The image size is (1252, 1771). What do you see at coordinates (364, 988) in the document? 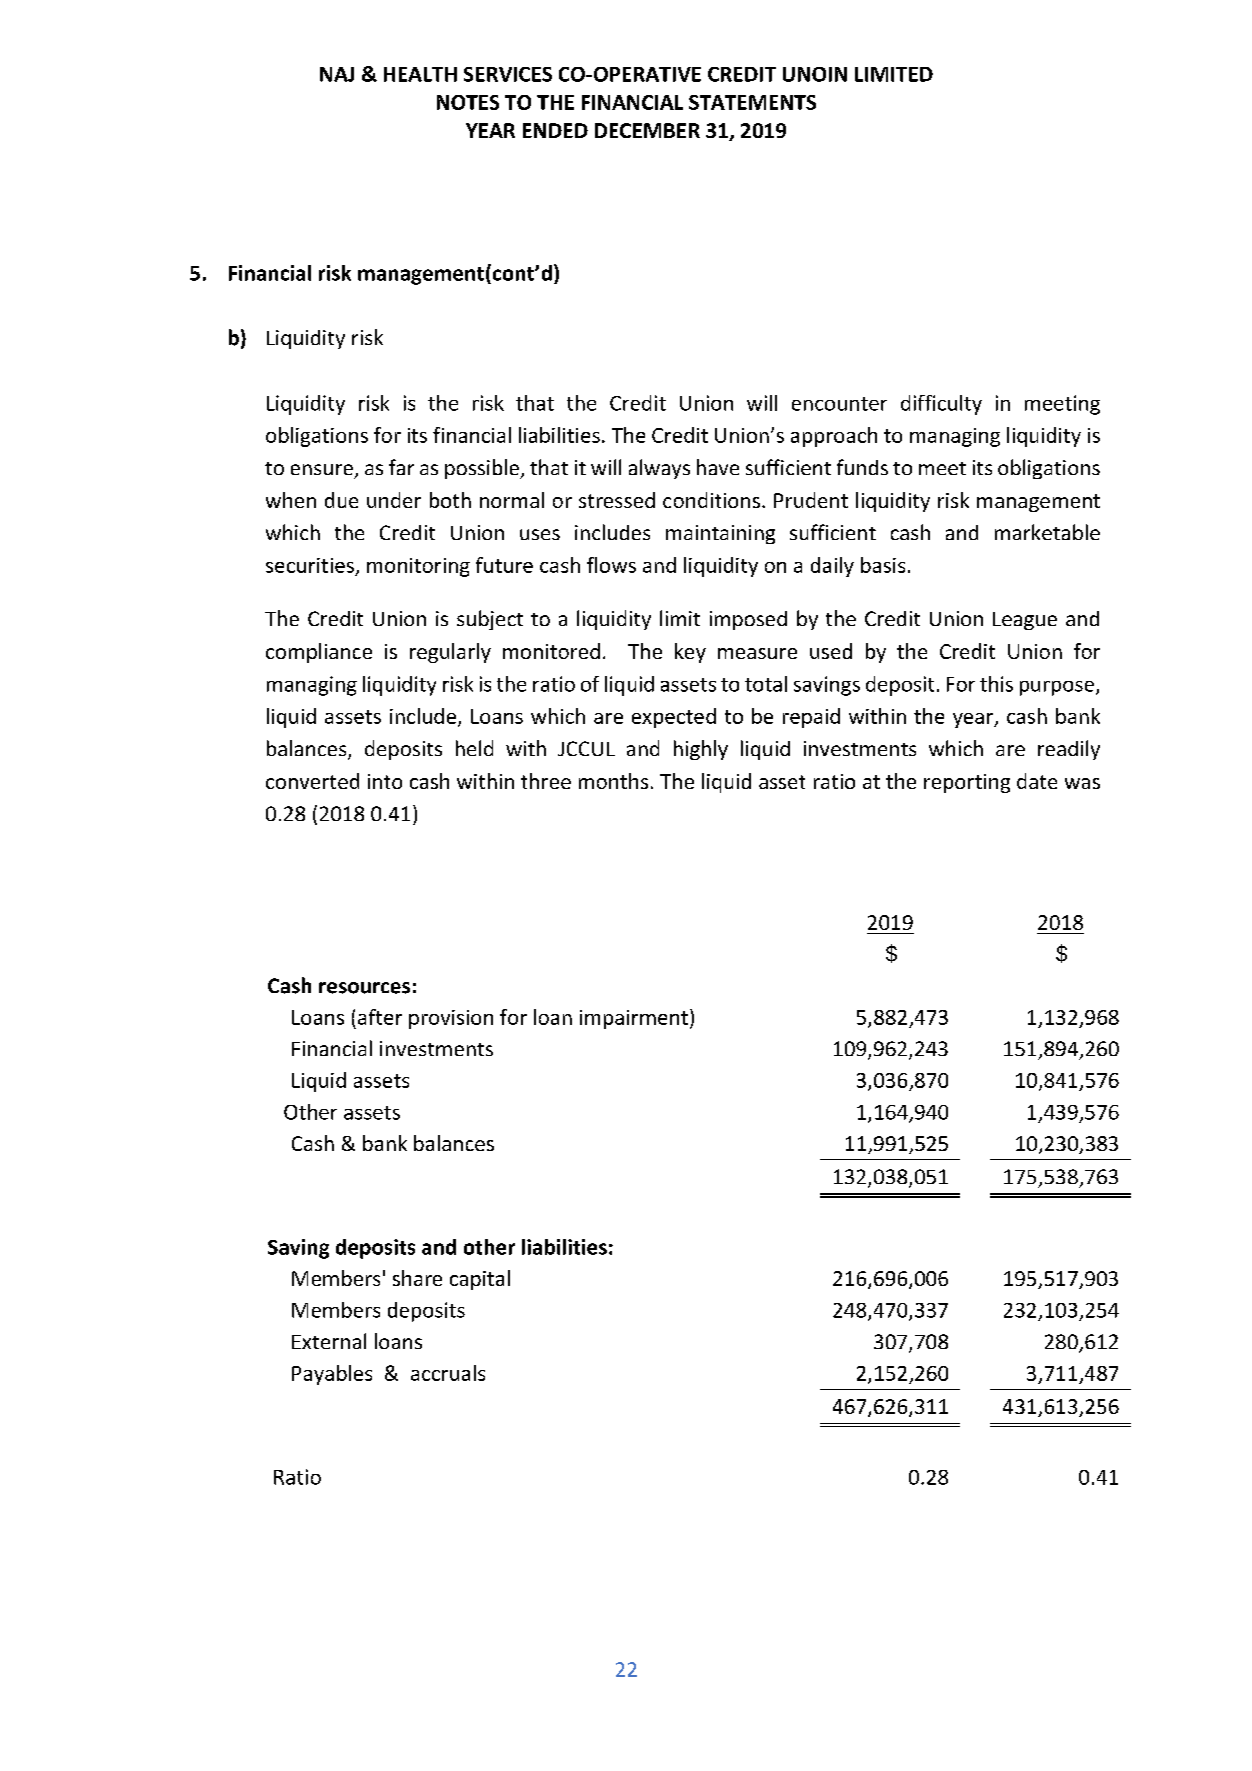
I see `resources` at bounding box center [364, 988].
